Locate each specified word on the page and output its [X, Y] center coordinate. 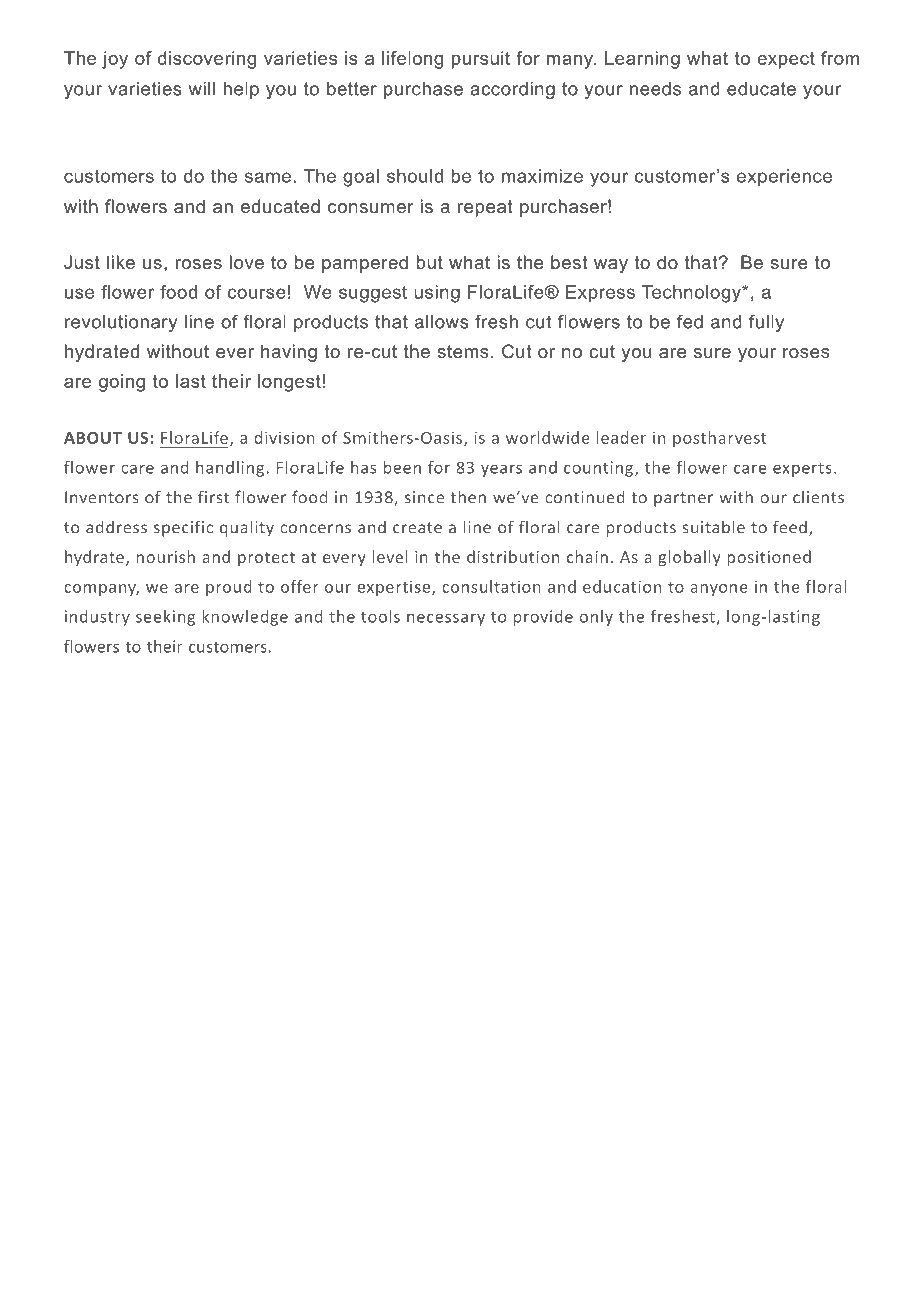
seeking [165, 618]
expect [786, 60]
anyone [719, 590]
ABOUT [93, 438]
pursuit [481, 60]
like [121, 262]
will [202, 89]
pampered [365, 264]
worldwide [548, 437]
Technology [692, 294]
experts [802, 469]
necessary [446, 619]
